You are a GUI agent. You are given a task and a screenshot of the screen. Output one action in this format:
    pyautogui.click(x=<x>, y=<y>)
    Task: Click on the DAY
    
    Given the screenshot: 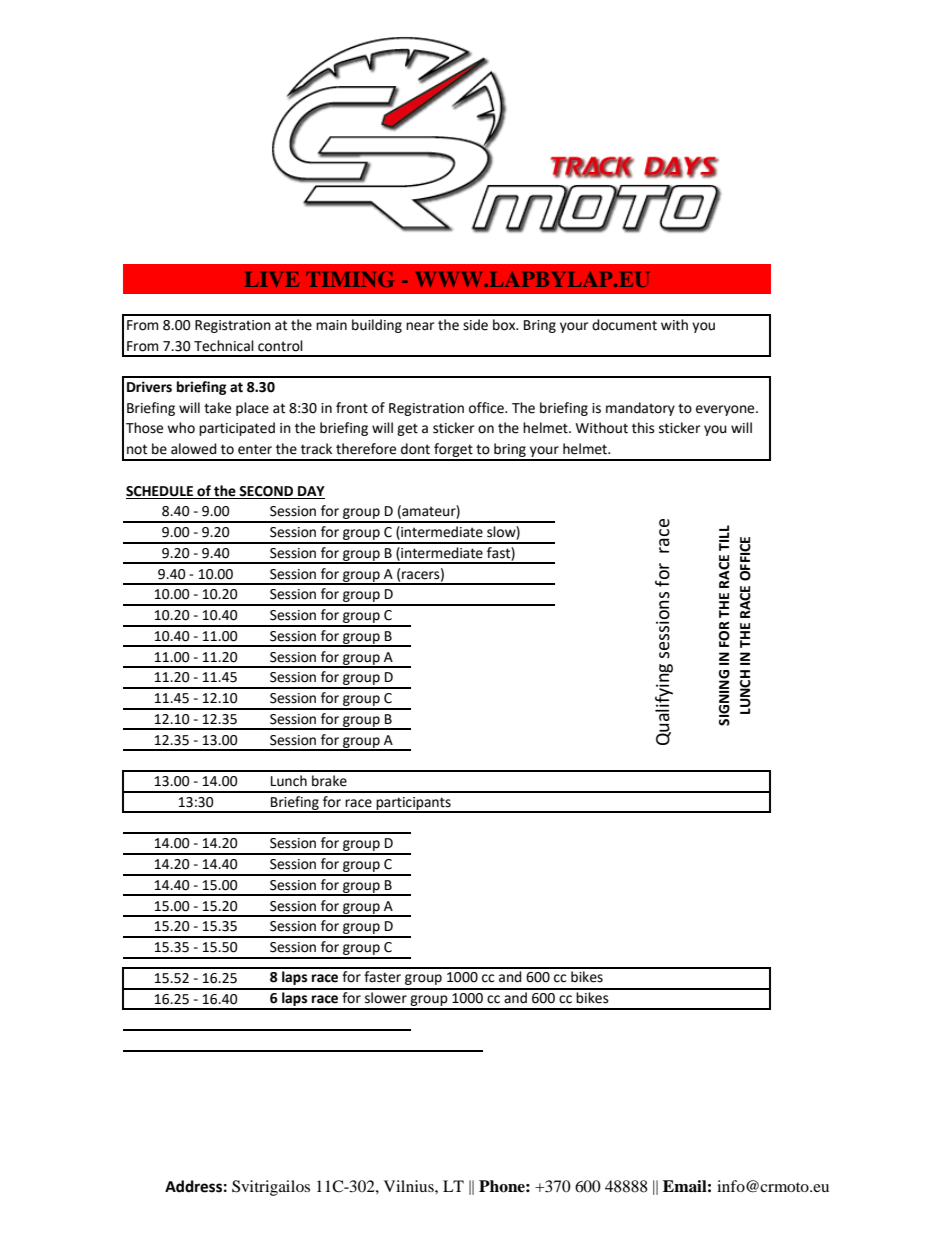 What is the action you would take?
    pyautogui.click(x=311, y=491)
